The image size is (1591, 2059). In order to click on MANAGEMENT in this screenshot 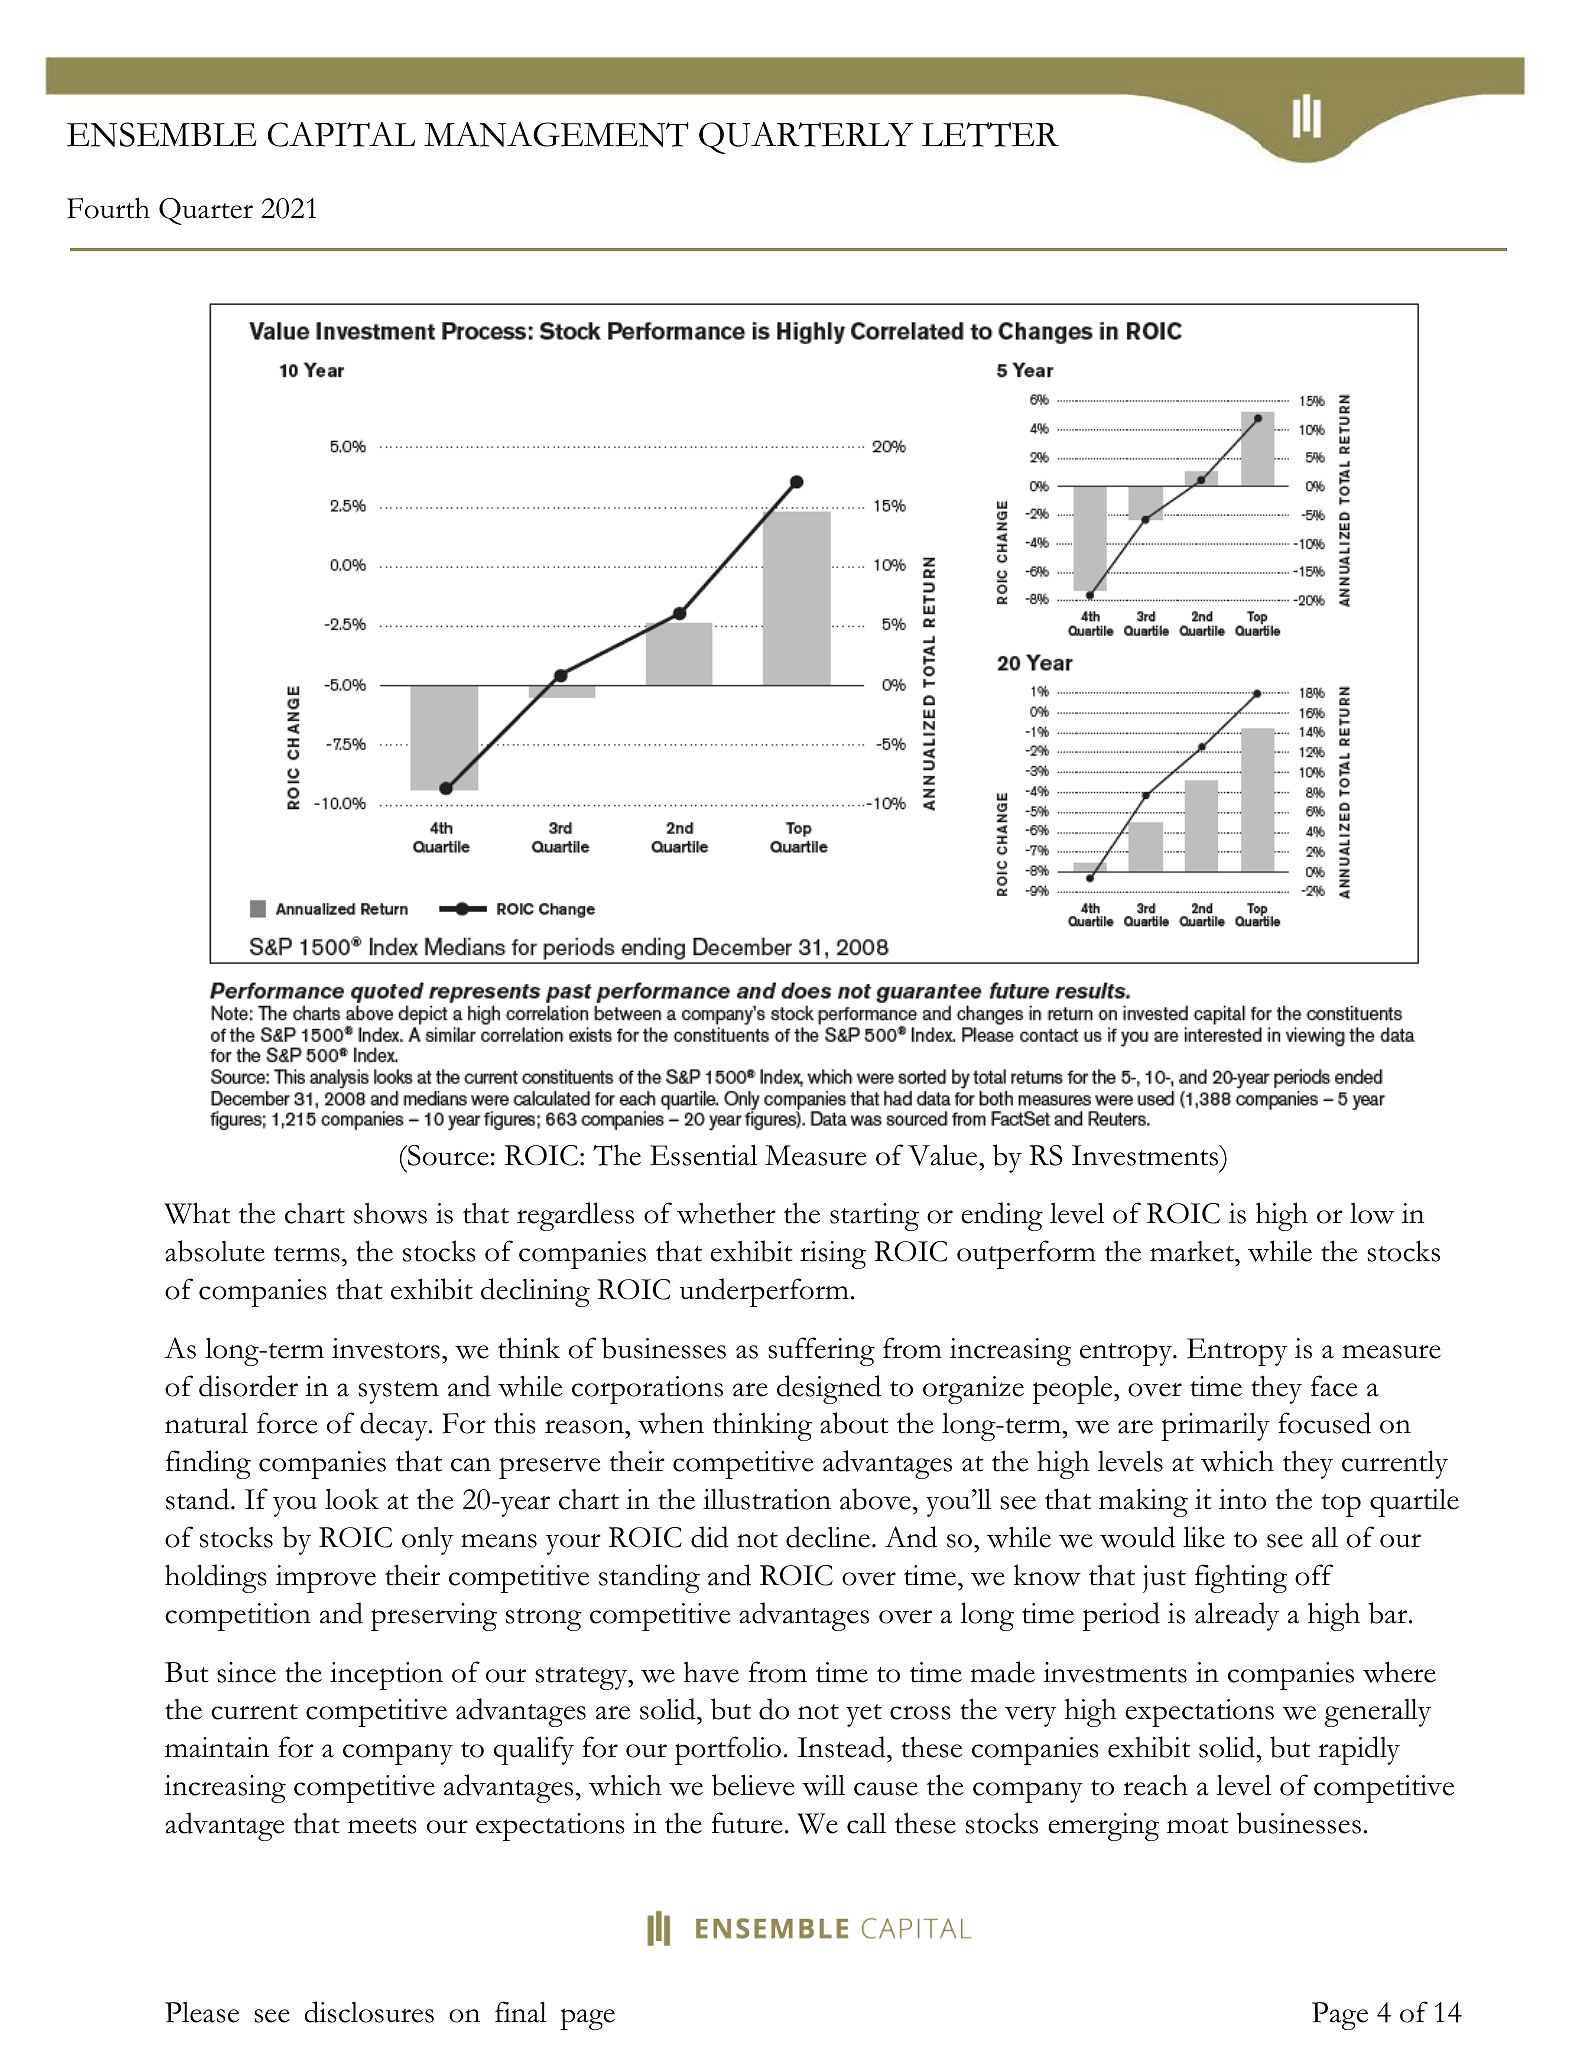, I will do `click(556, 134)`.
